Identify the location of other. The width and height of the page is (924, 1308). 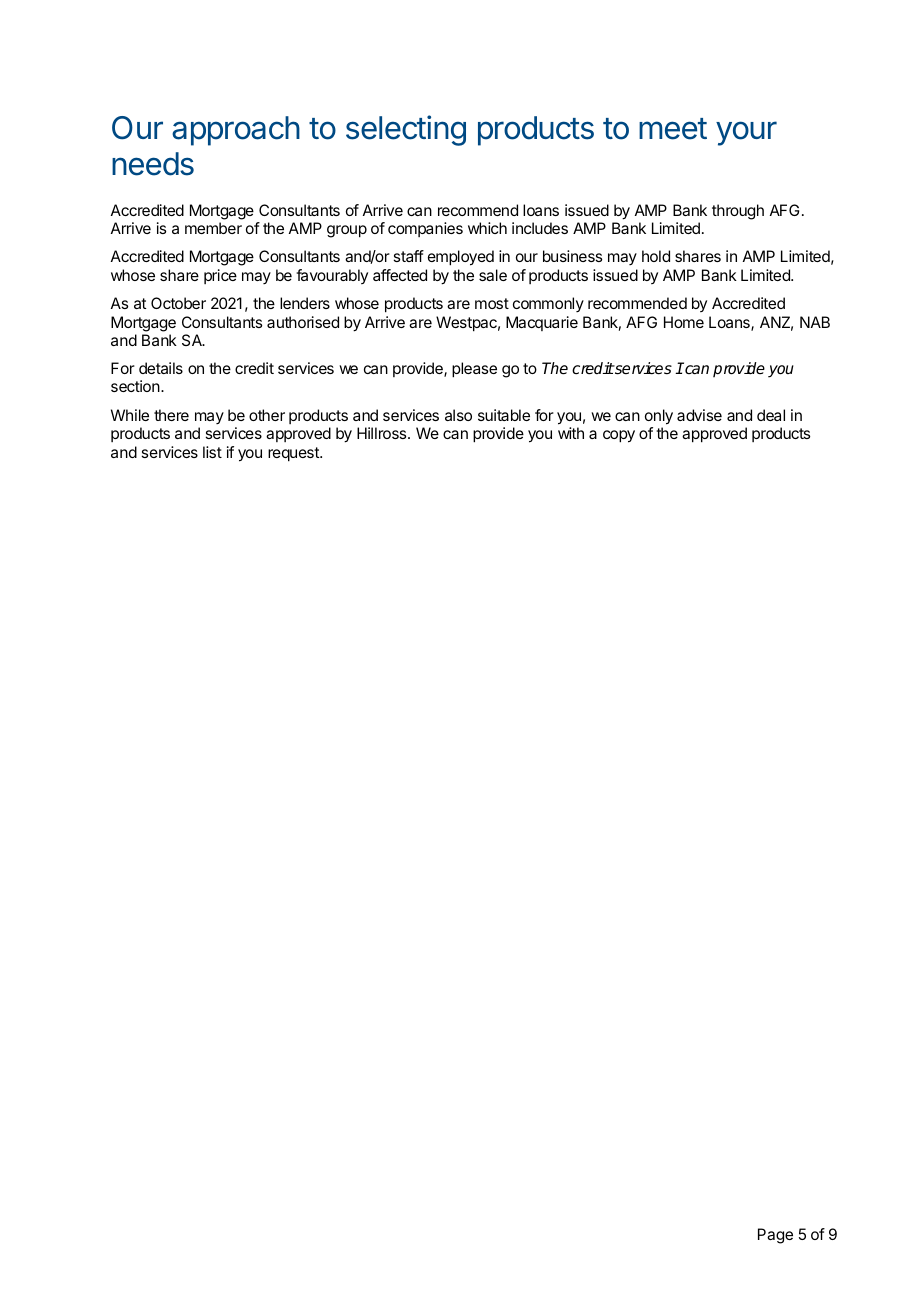
(267, 415).
